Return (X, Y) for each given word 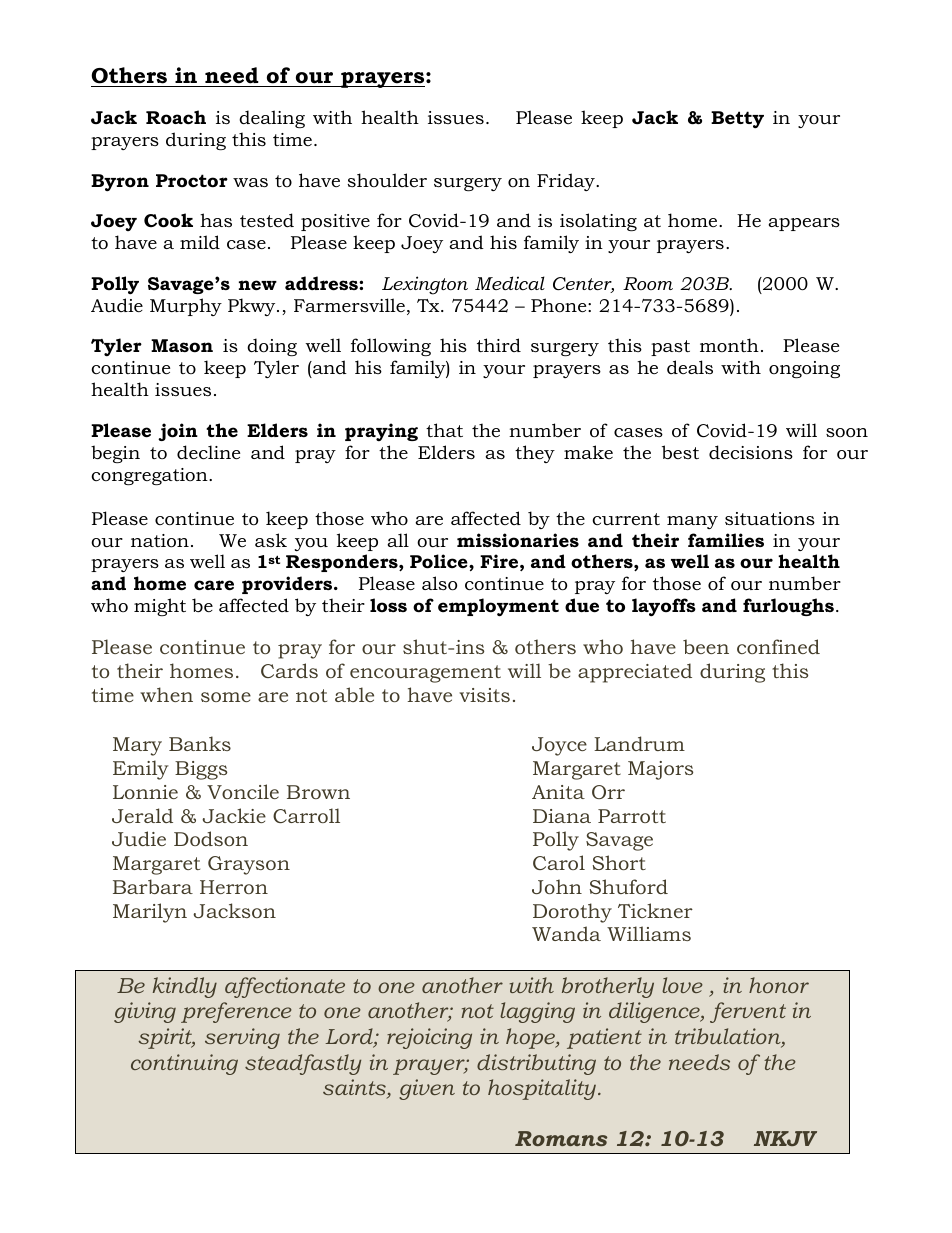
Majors (660, 770)
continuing (184, 1064)
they (535, 454)
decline (208, 452)
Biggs (201, 770)
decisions (751, 452)
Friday (567, 182)
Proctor (192, 181)
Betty (737, 120)
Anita (558, 792)
